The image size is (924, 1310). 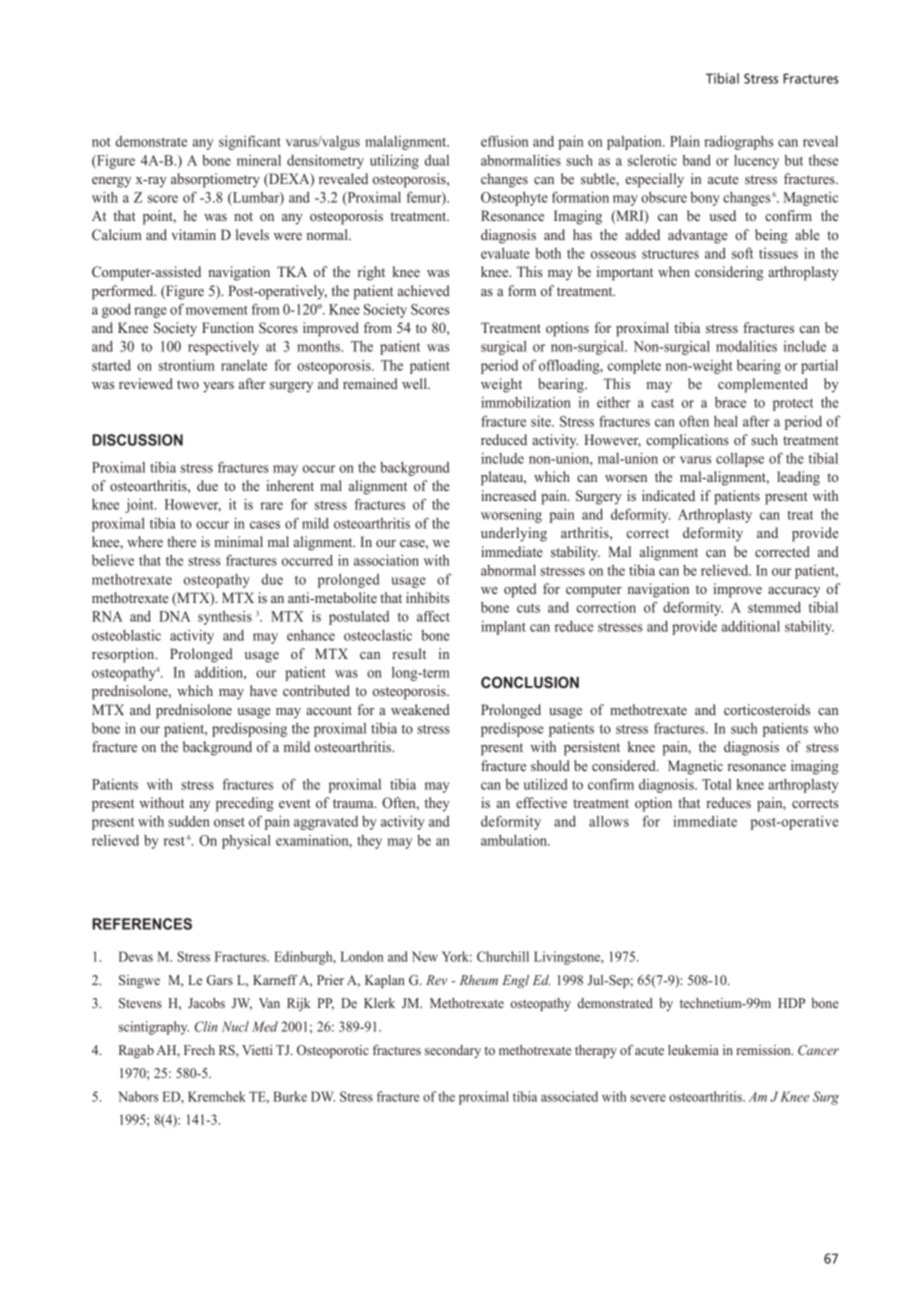 What do you see at coordinates (515, 840) in the page?
I see `ambulation` at bounding box center [515, 840].
